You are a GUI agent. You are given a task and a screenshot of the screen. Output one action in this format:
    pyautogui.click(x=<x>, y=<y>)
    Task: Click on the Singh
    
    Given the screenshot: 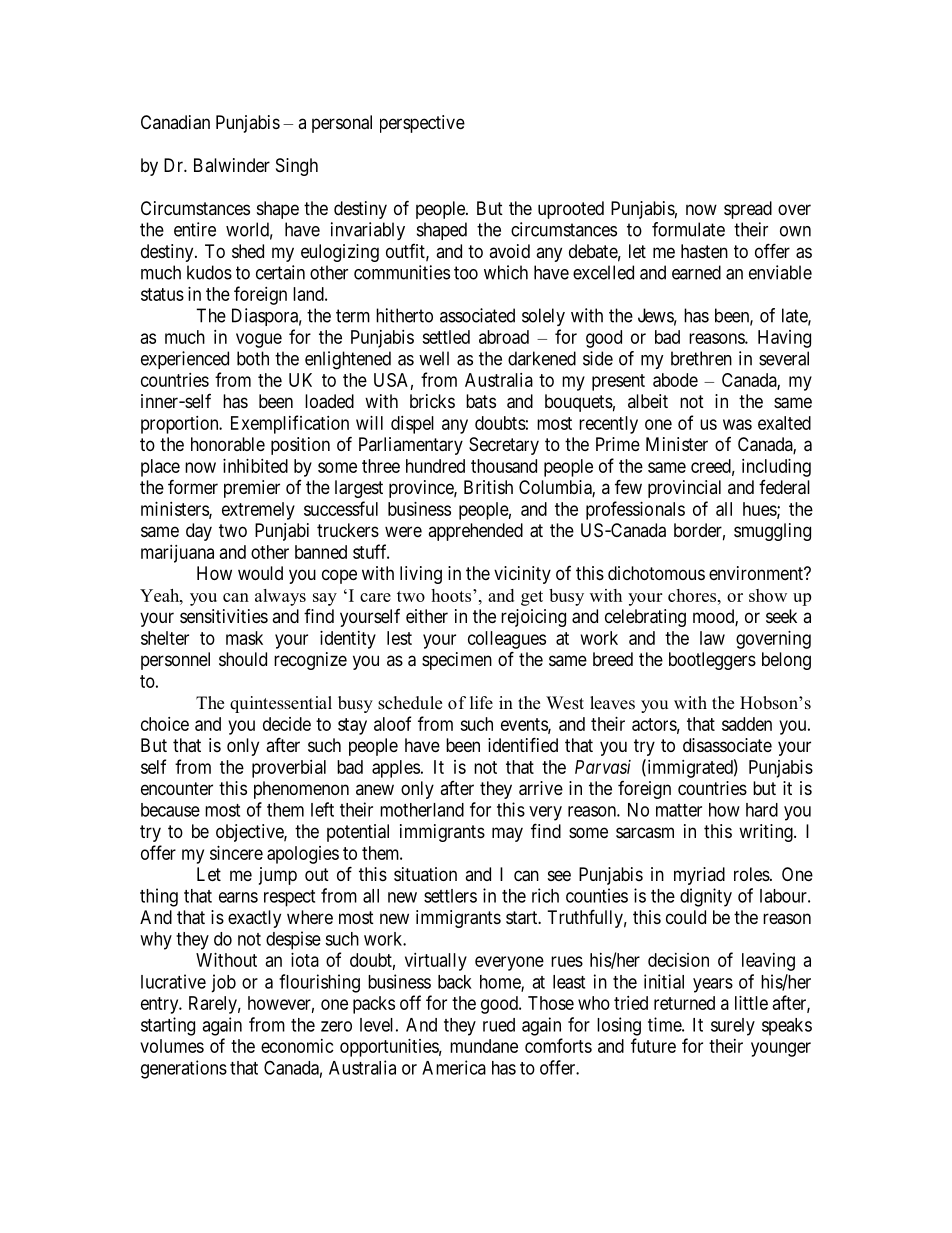 What is the action you would take?
    pyautogui.click(x=297, y=167)
